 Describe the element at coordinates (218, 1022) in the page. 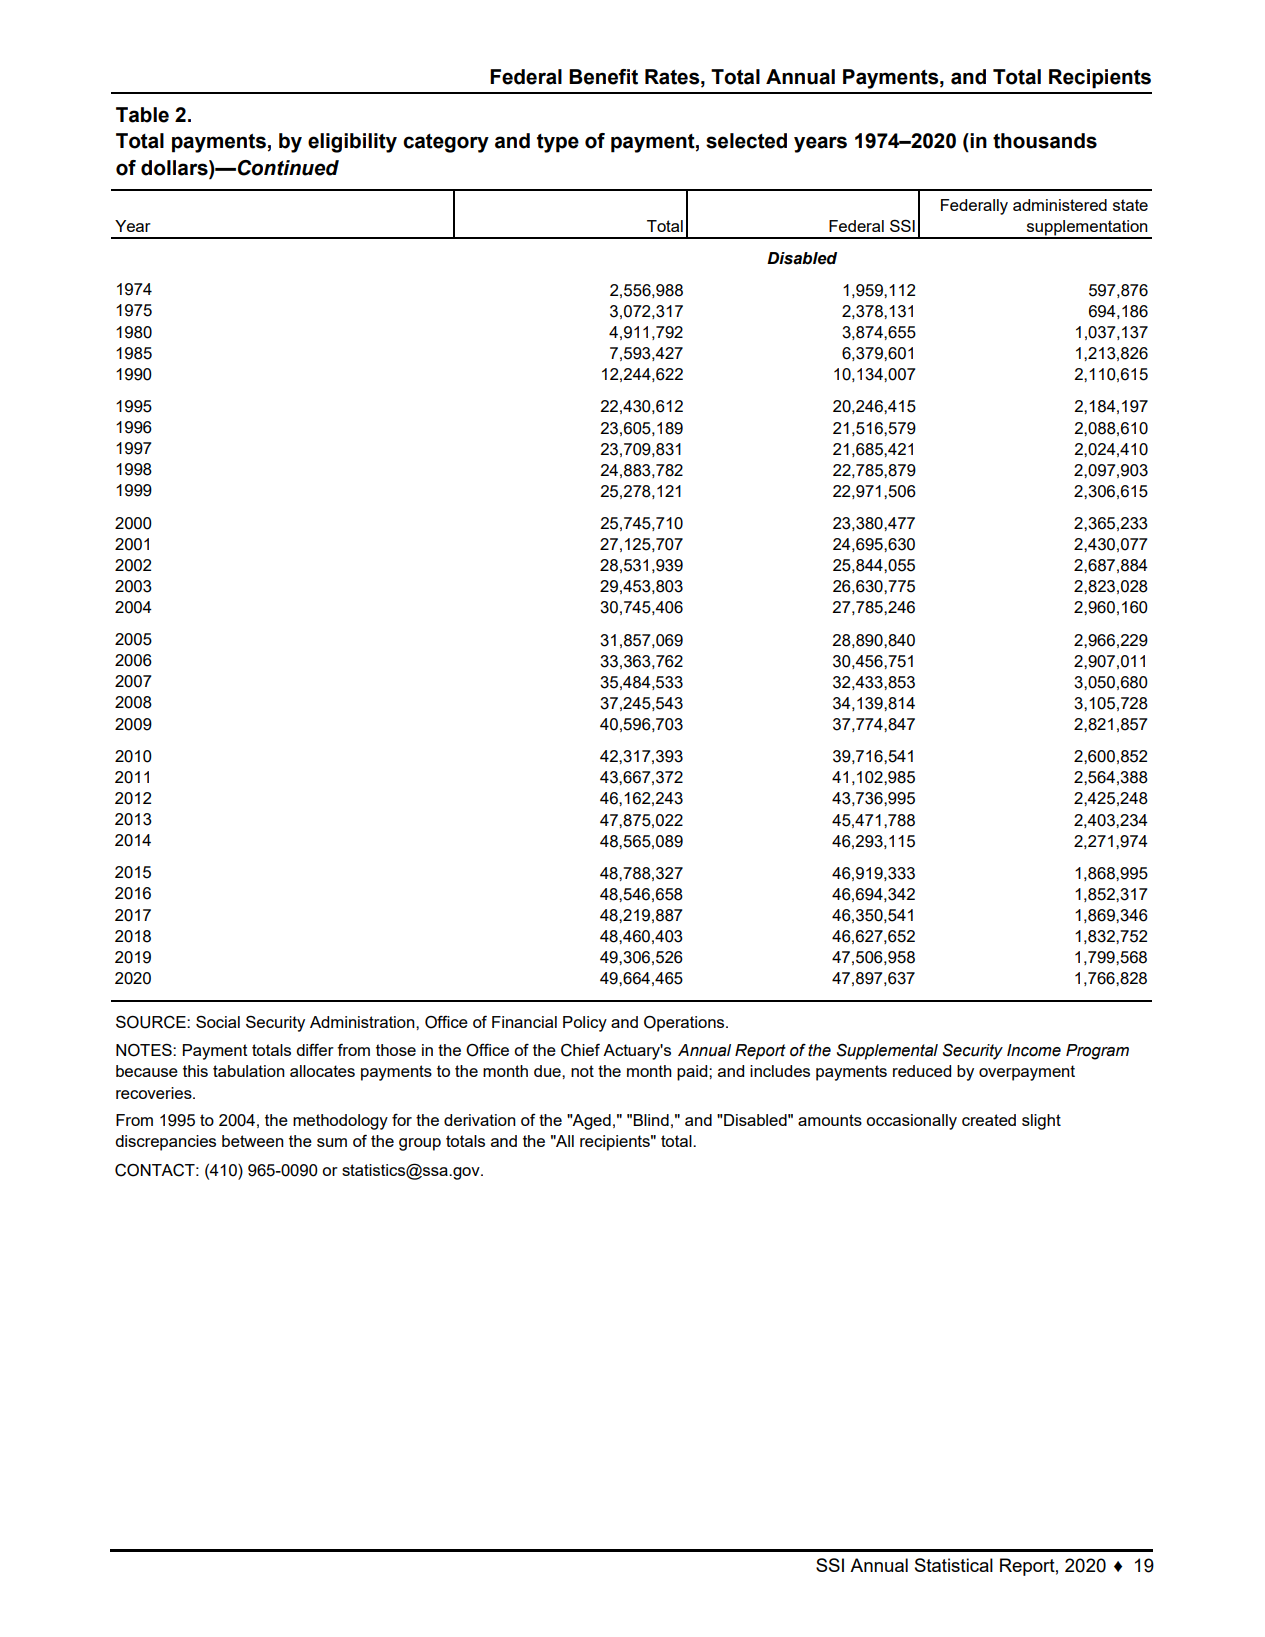

I see `Social` at that location.
